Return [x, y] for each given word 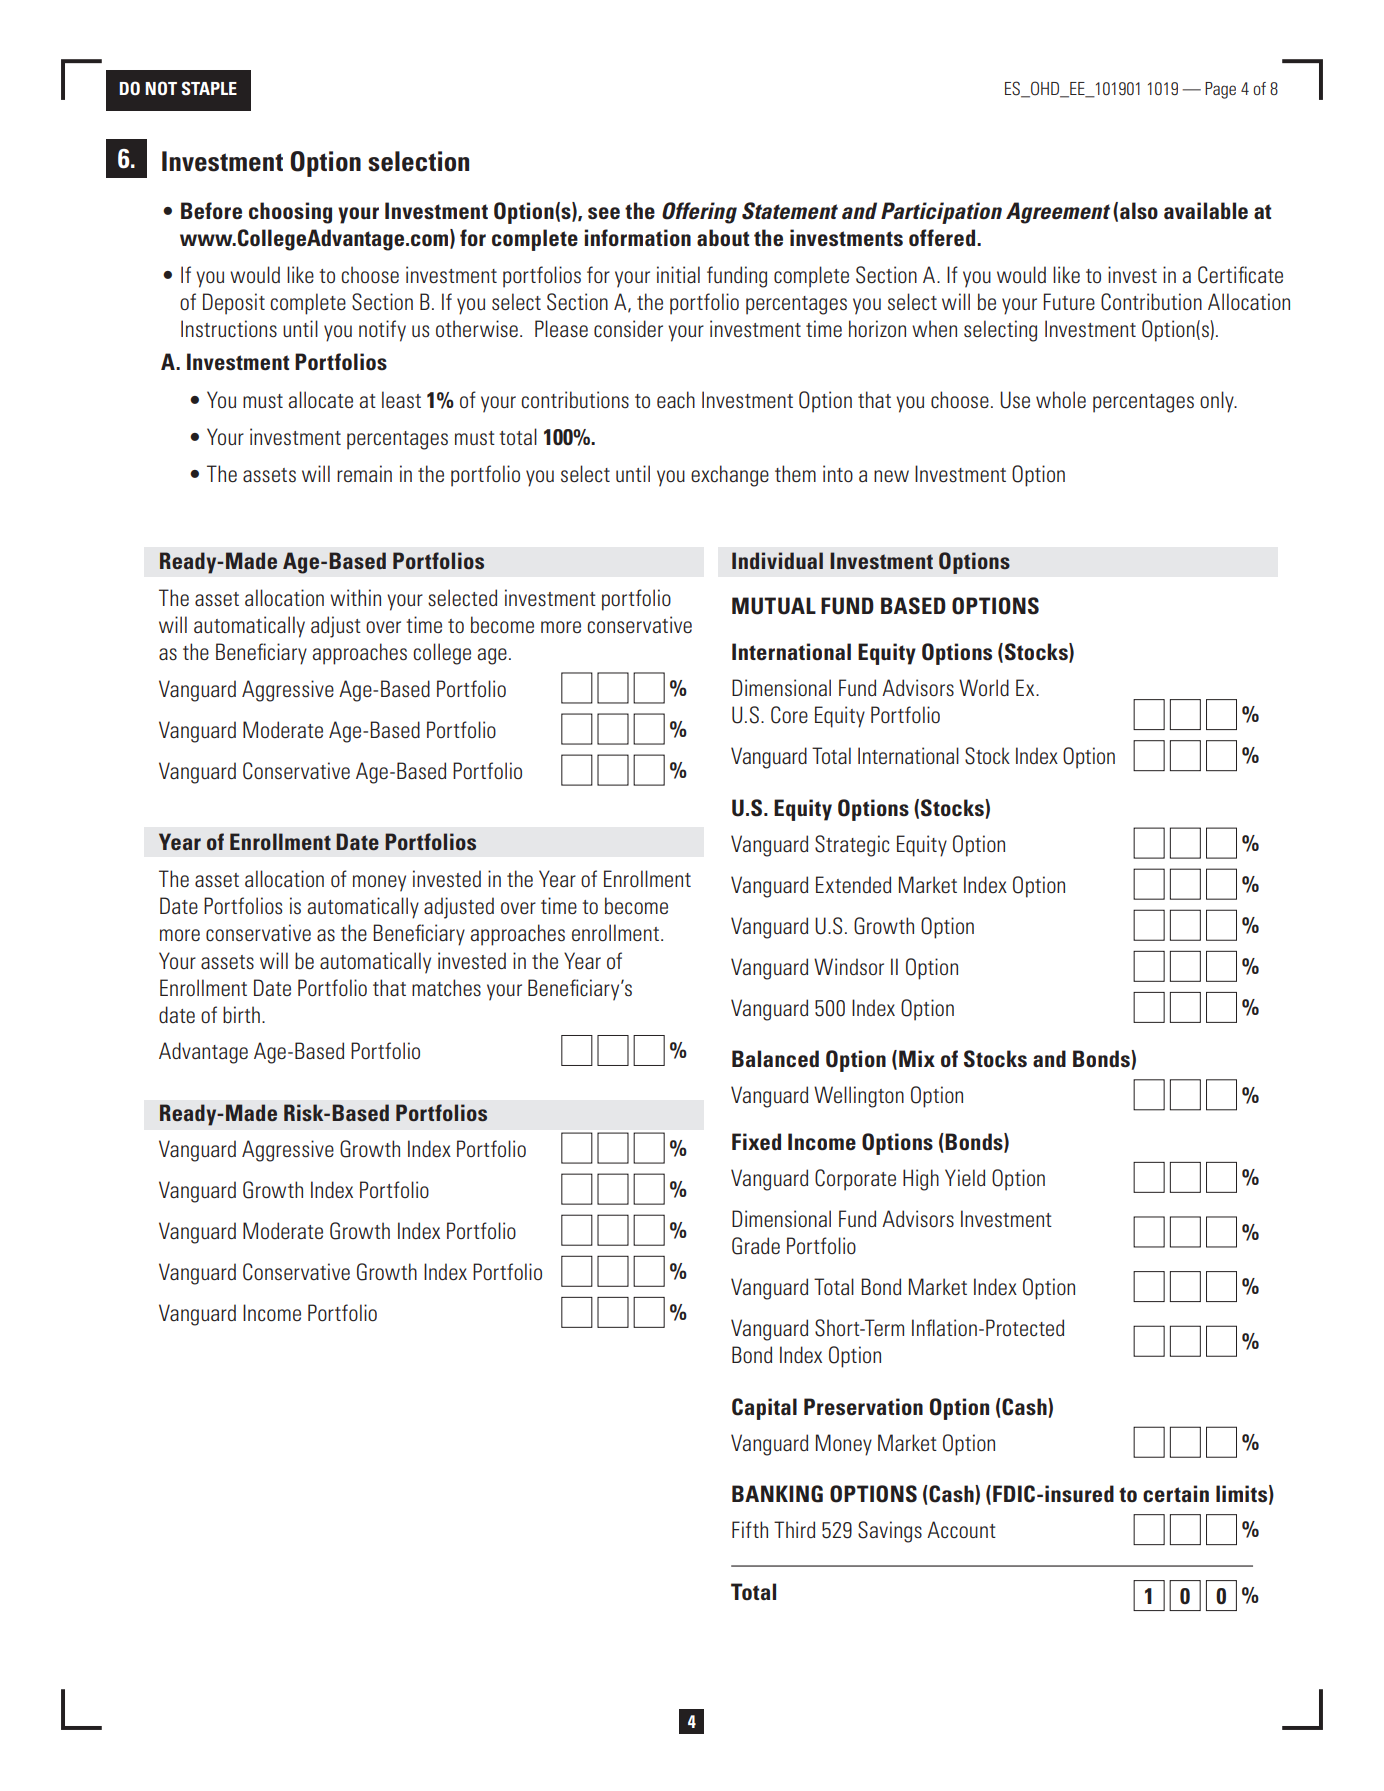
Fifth [750, 1529]
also [1139, 211]
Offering [699, 213]
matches [446, 987]
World [984, 687]
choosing [290, 213]
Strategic [852, 846]
